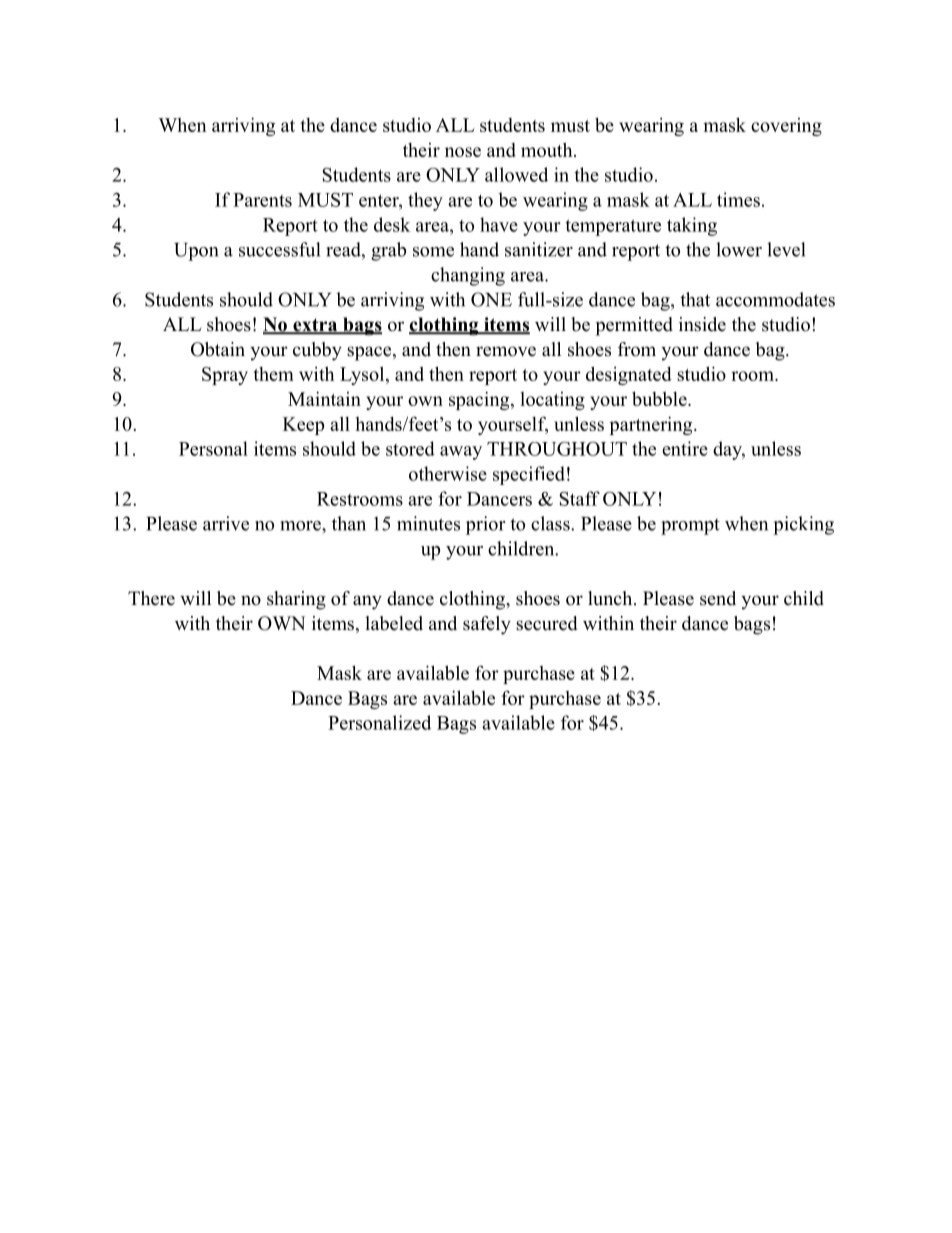 The height and width of the screenshot is (1233, 952). I want to click on sharing, so click(296, 600).
